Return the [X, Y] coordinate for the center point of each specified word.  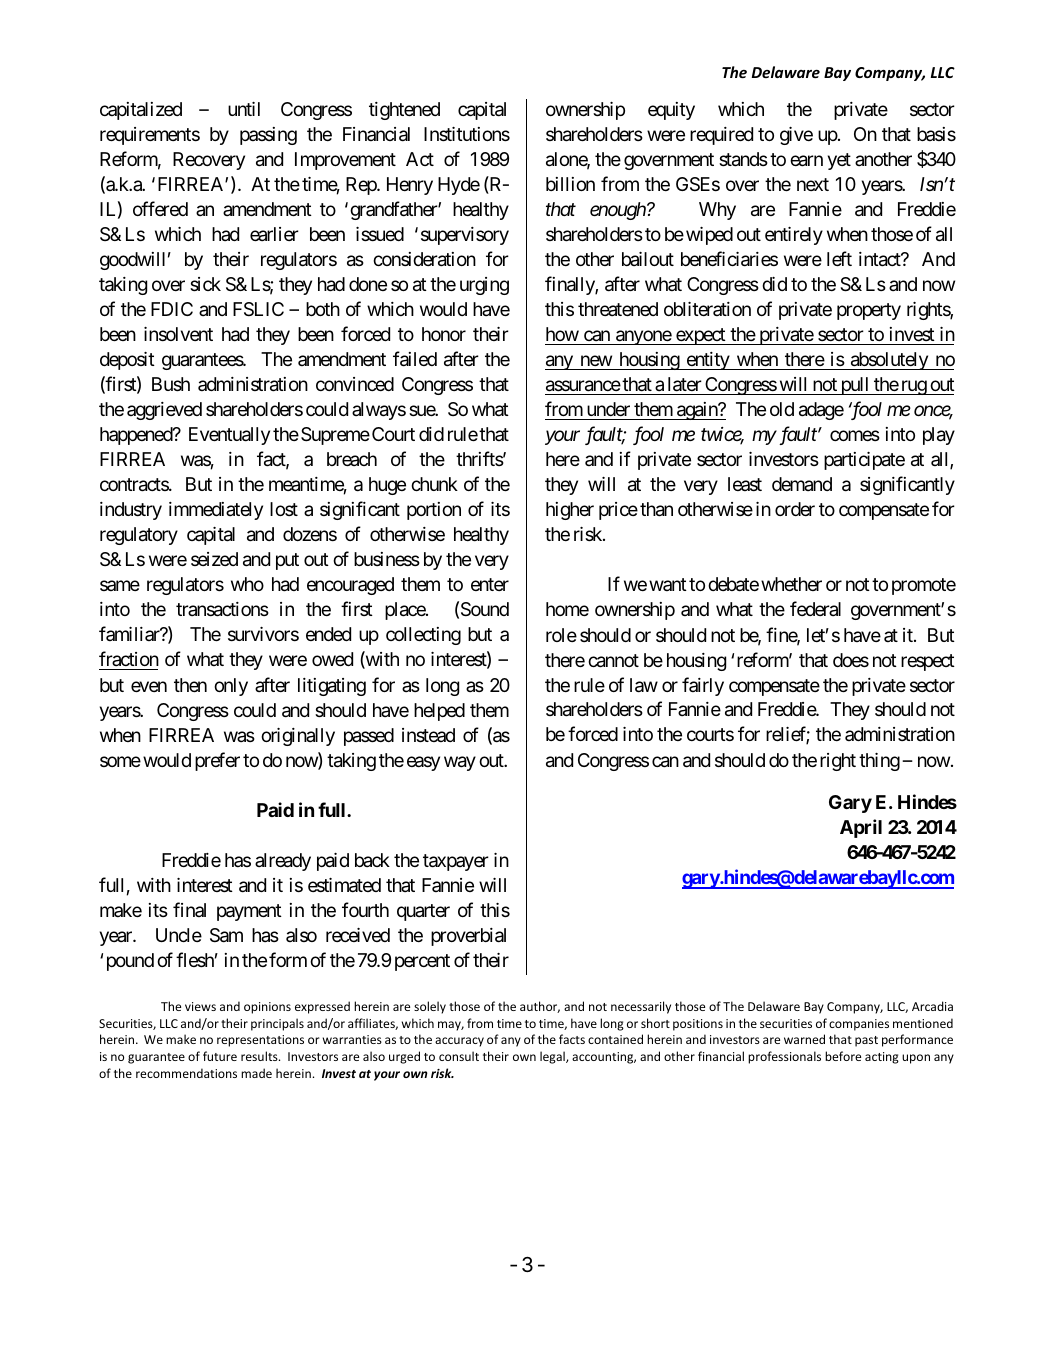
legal [553, 1057]
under [608, 409]
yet [839, 161]
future [220, 1056]
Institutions [467, 134]
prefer [217, 761]
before [843, 1056]
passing [268, 136]
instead [428, 735]
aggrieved [164, 411]
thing [879, 762]
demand [802, 484]
